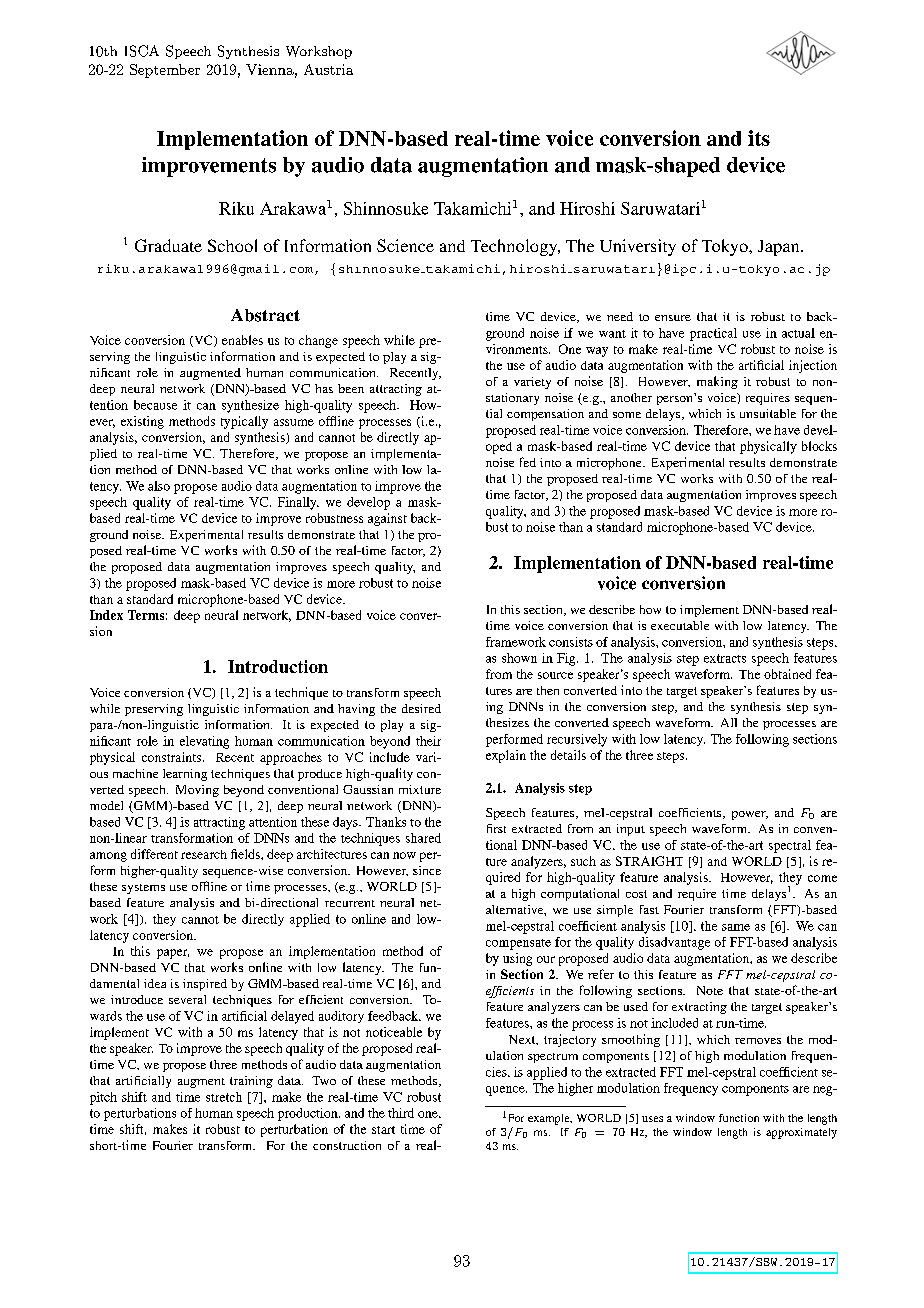 The image size is (924, 1308). I want to click on been, so click(351, 388).
